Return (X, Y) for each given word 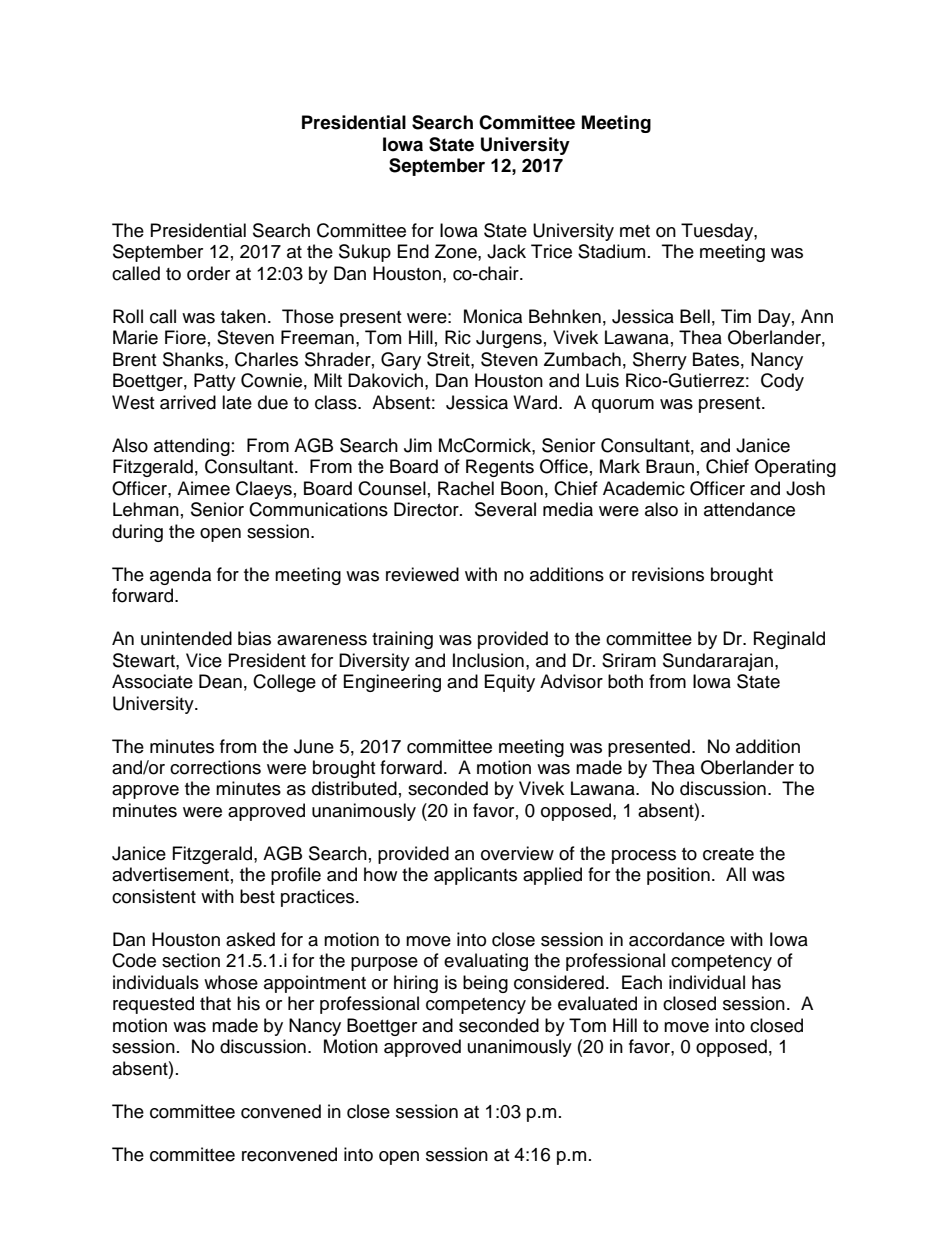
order (208, 273)
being (485, 984)
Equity (510, 683)
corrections (215, 767)
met (635, 231)
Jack (506, 251)
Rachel (466, 488)
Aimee (203, 488)
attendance (749, 509)
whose (231, 982)
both (625, 681)
